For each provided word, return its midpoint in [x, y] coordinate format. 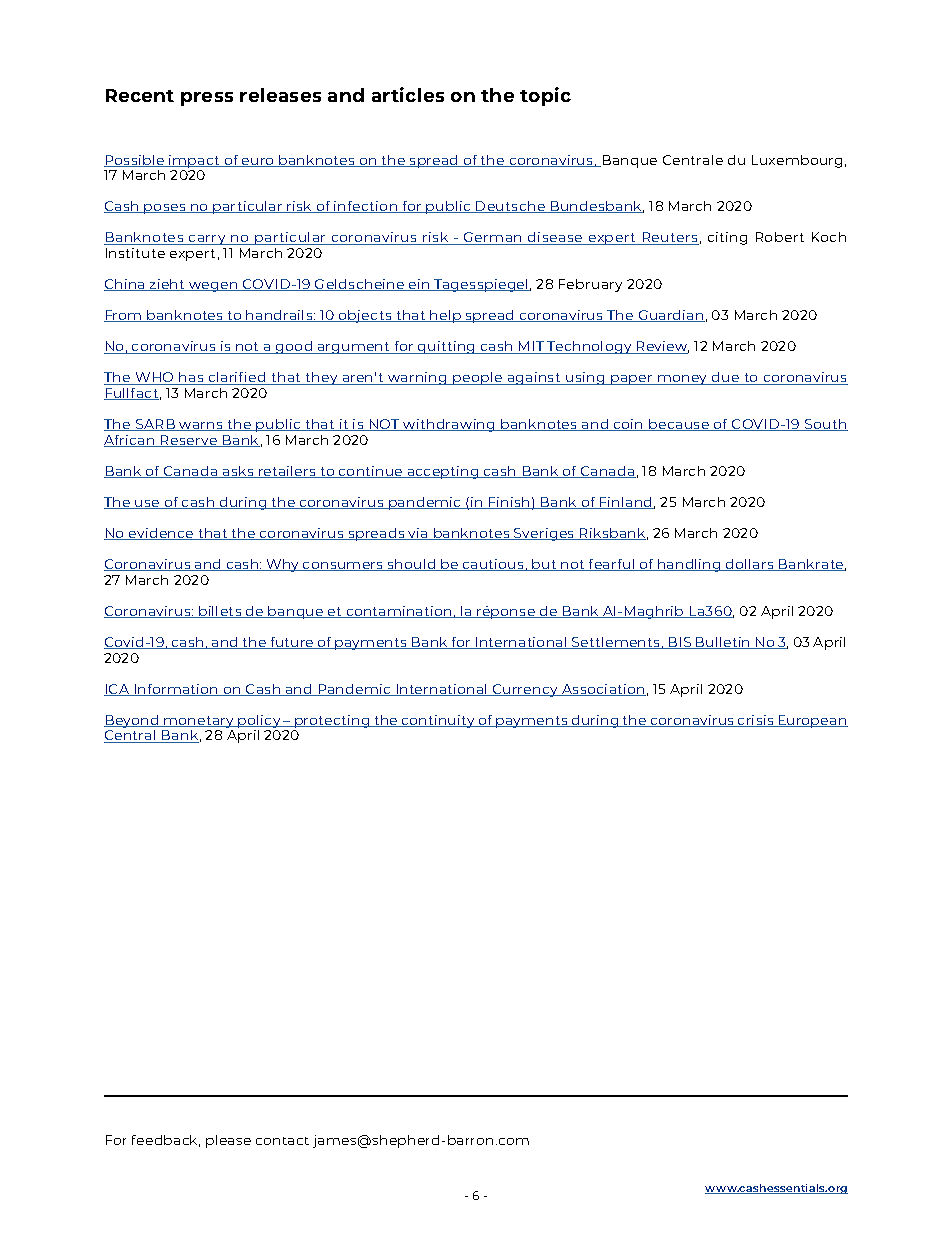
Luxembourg [797, 161]
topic [545, 96]
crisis [756, 721]
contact [282, 1141]
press [207, 99]
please [228, 1141]
